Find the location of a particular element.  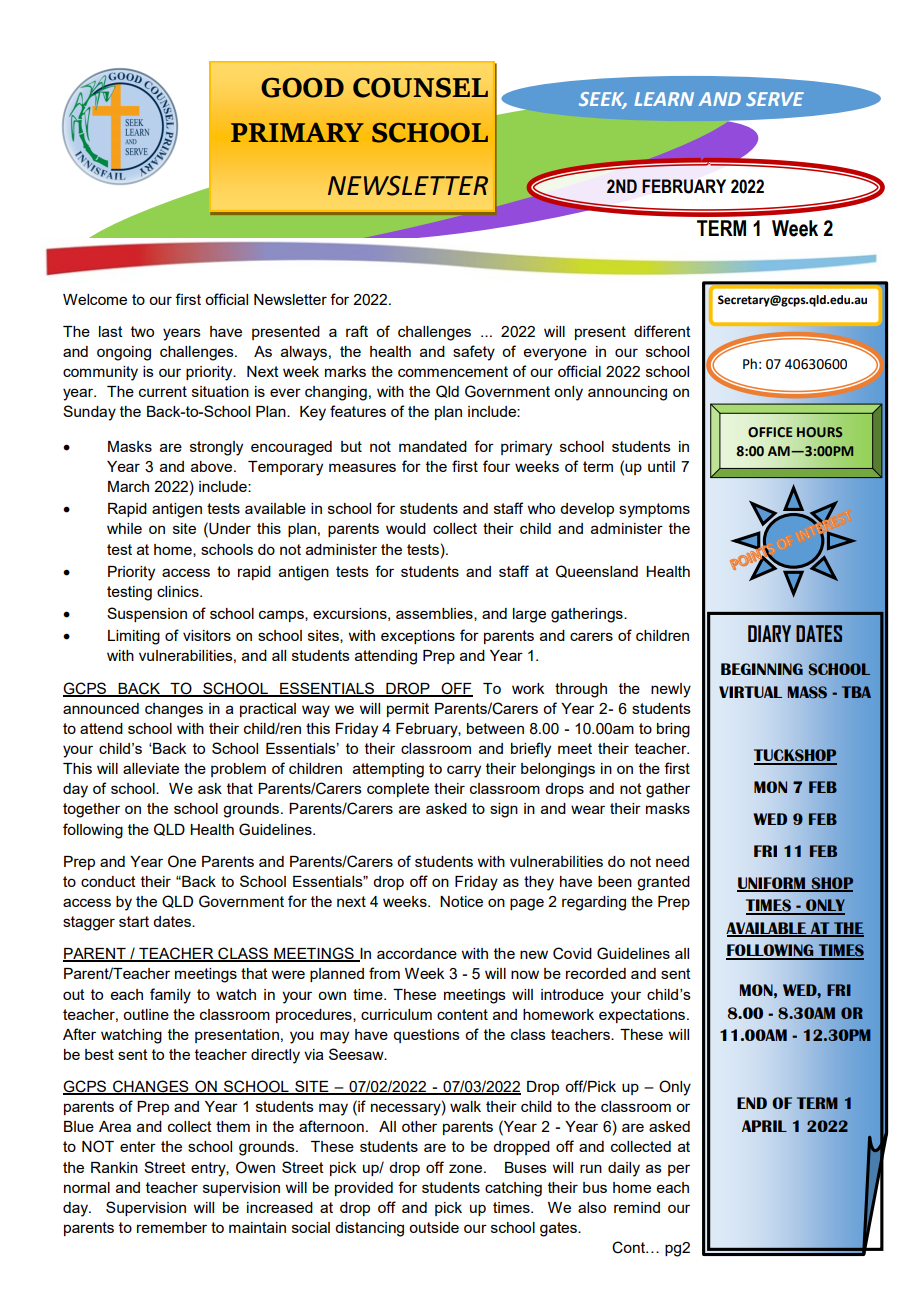

start is located at coordinates (134, 921).
